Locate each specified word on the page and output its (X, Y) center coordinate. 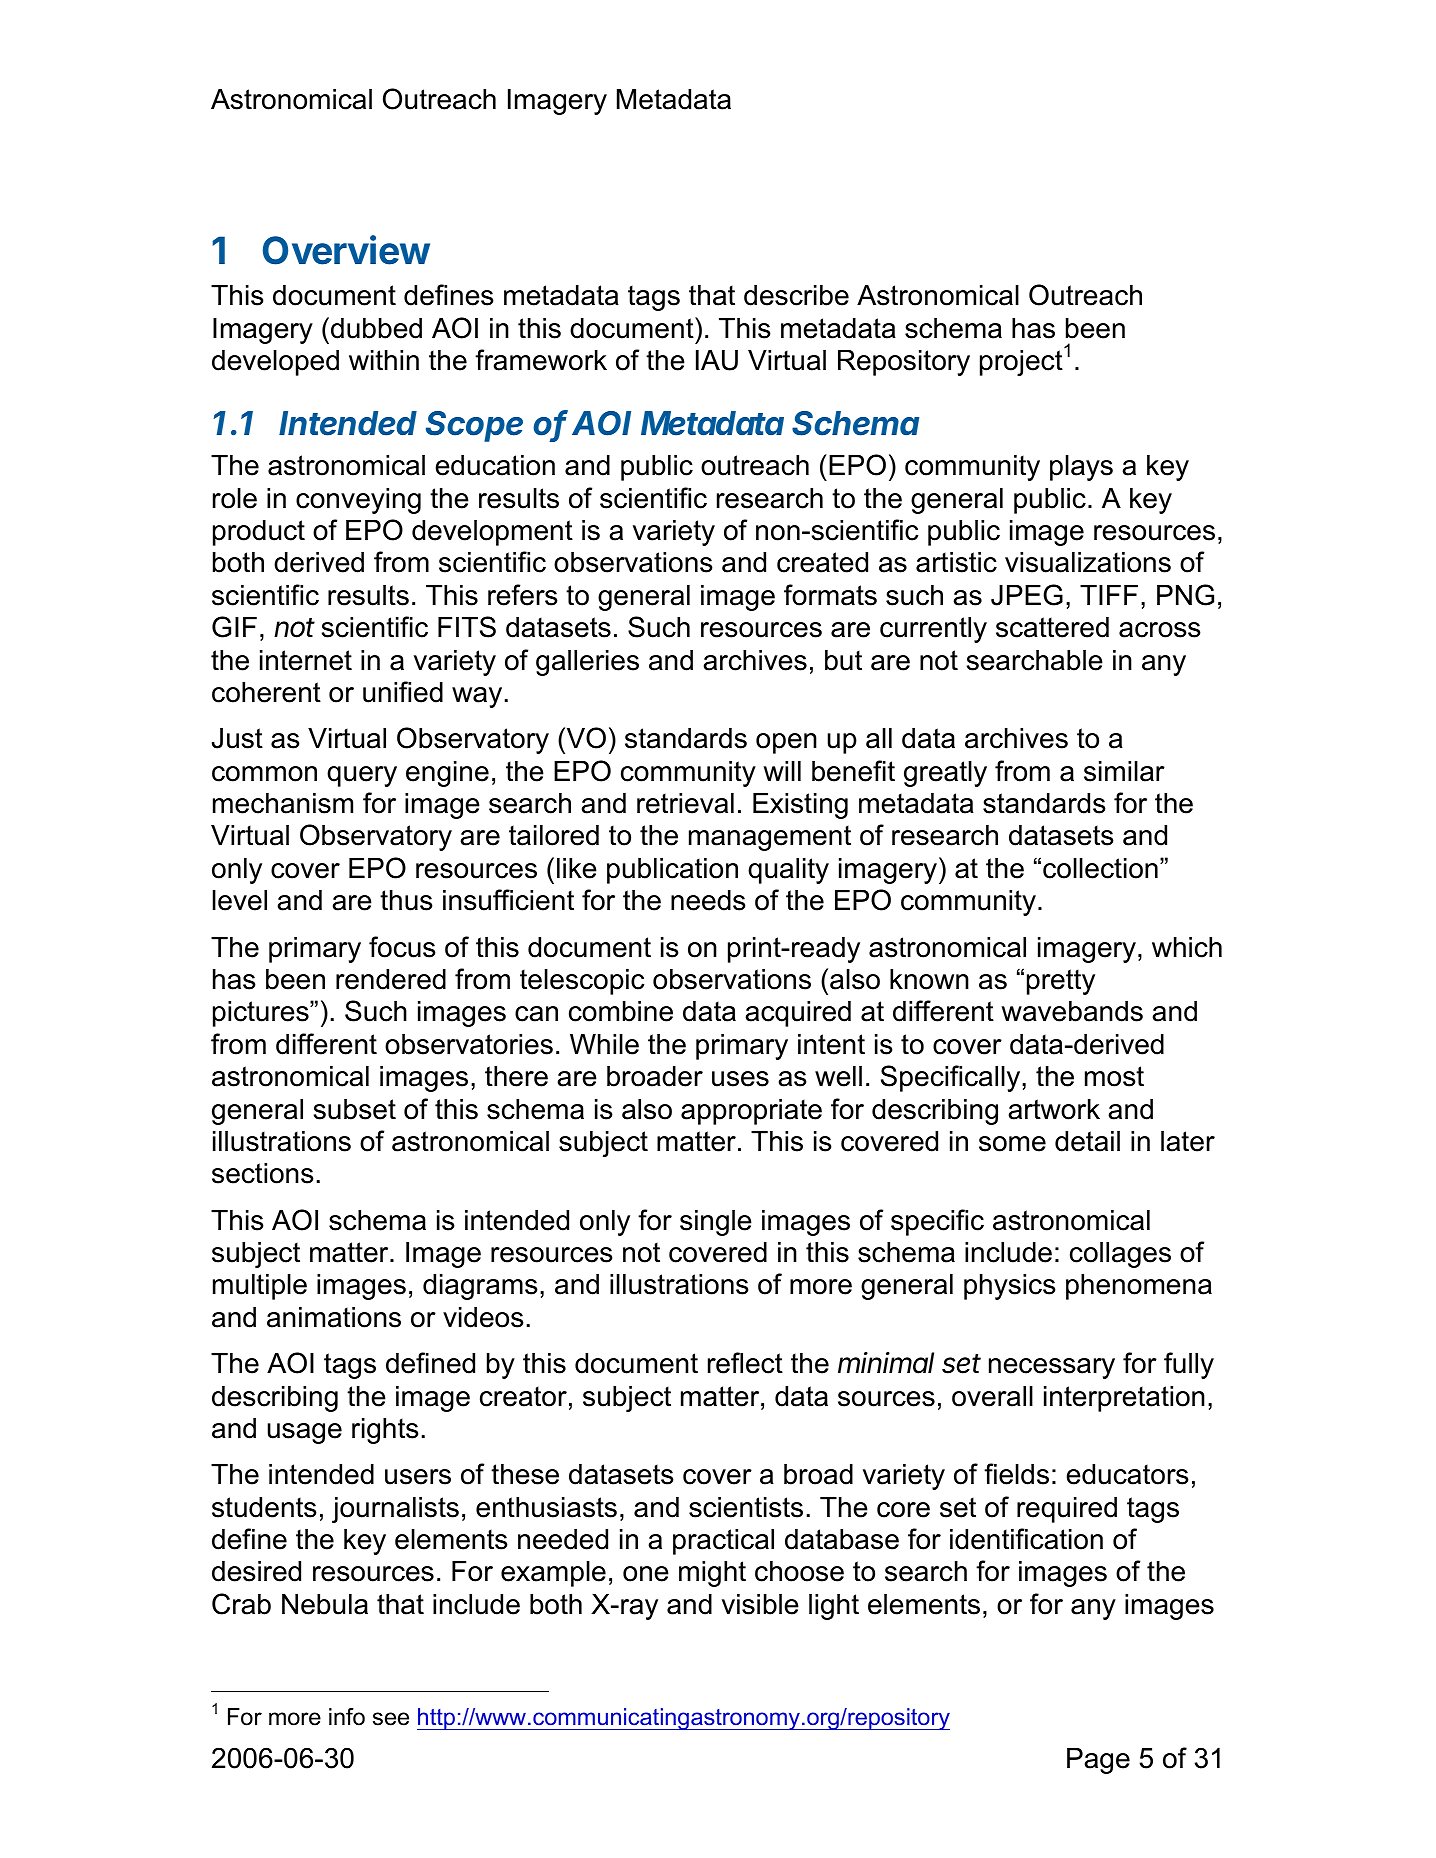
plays (1081, 468)
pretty (1061, 982)
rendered (391, 979)
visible (760, 1604)
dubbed (376, 328)
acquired (798, 1014)
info (347, 1717)
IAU (717, 360)
